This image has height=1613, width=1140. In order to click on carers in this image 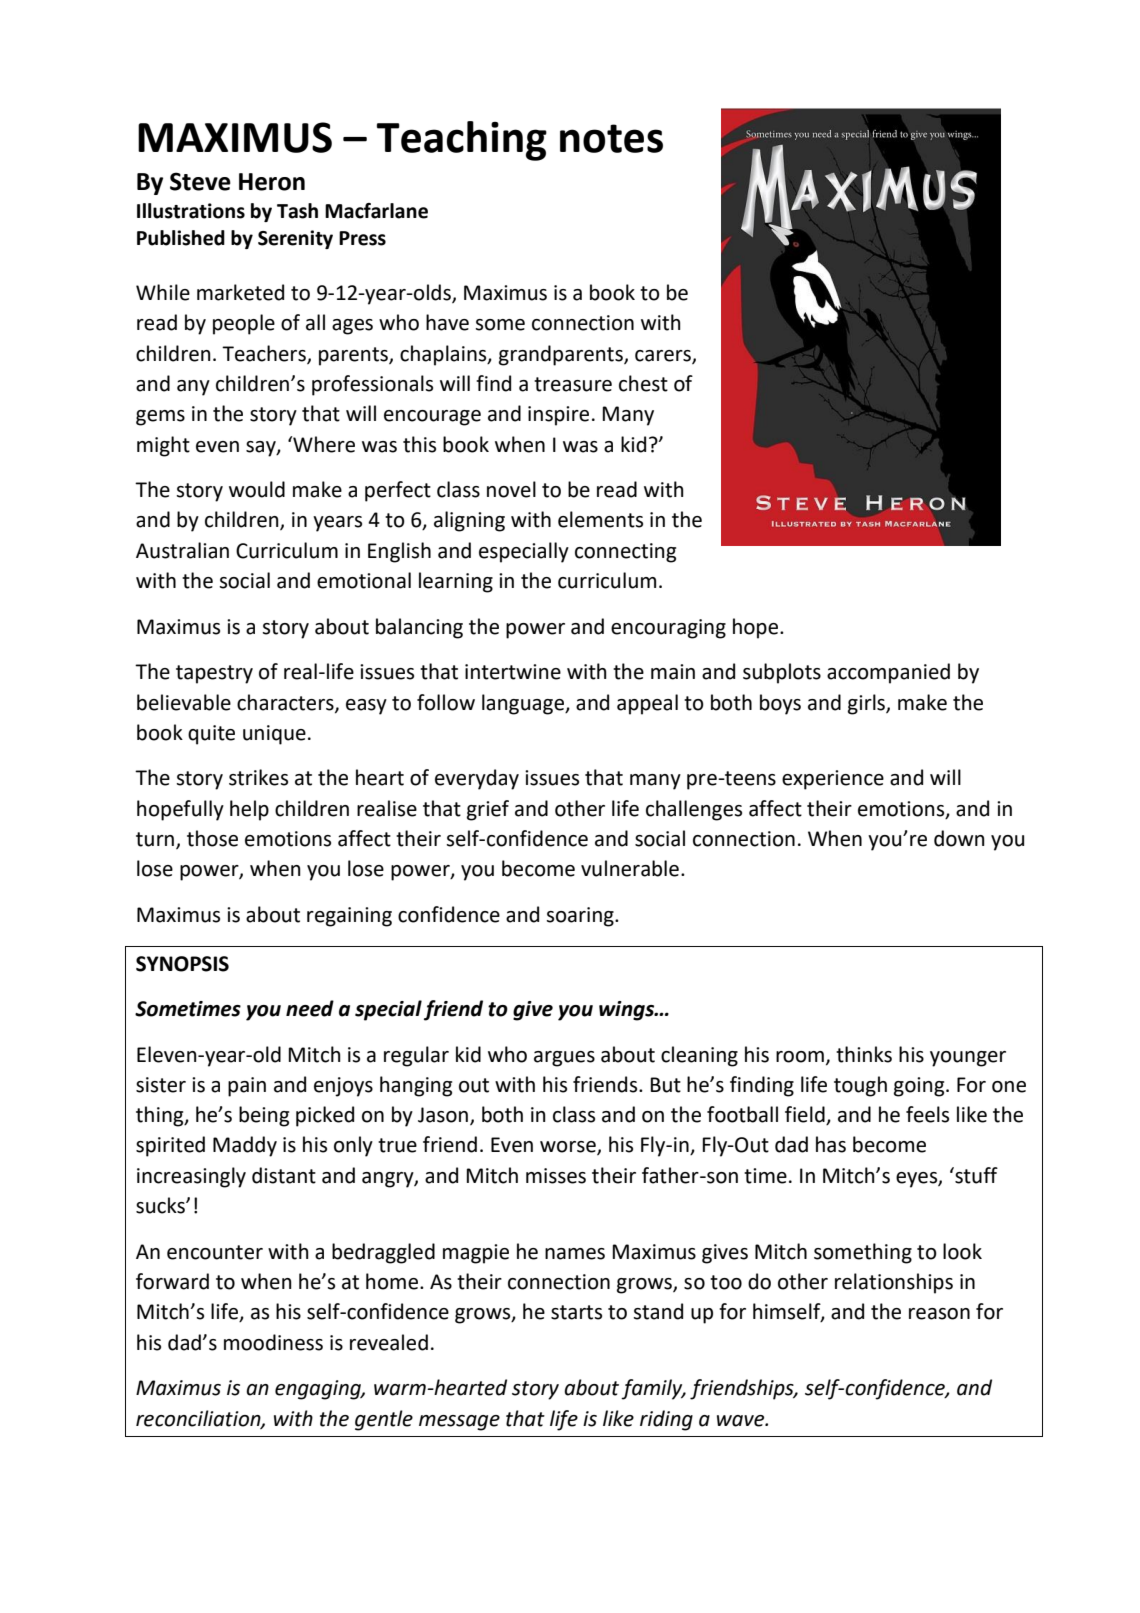, I will do `click(664, 356)`.
